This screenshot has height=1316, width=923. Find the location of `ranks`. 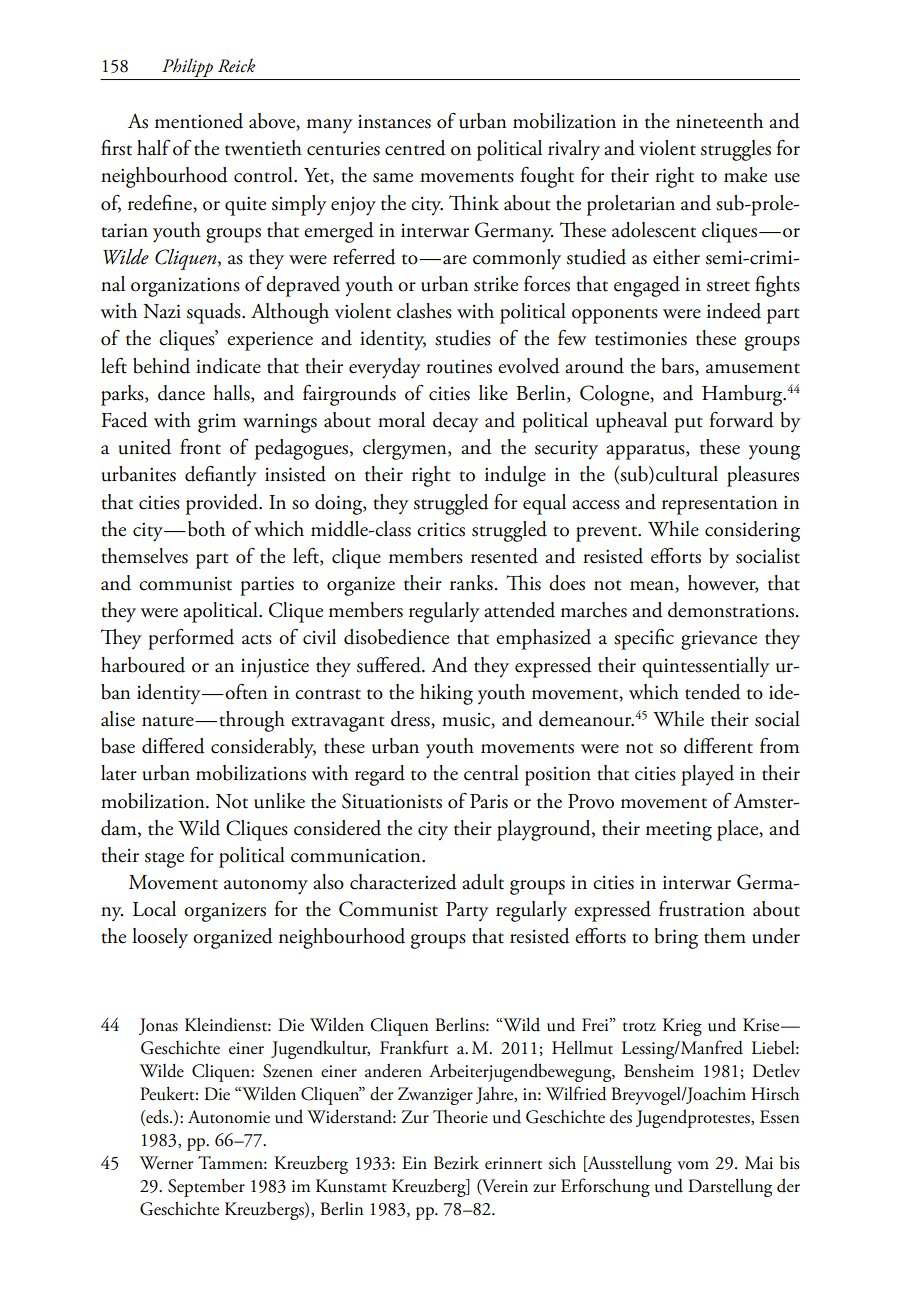

ranks is located at coordinates (471, 583).
